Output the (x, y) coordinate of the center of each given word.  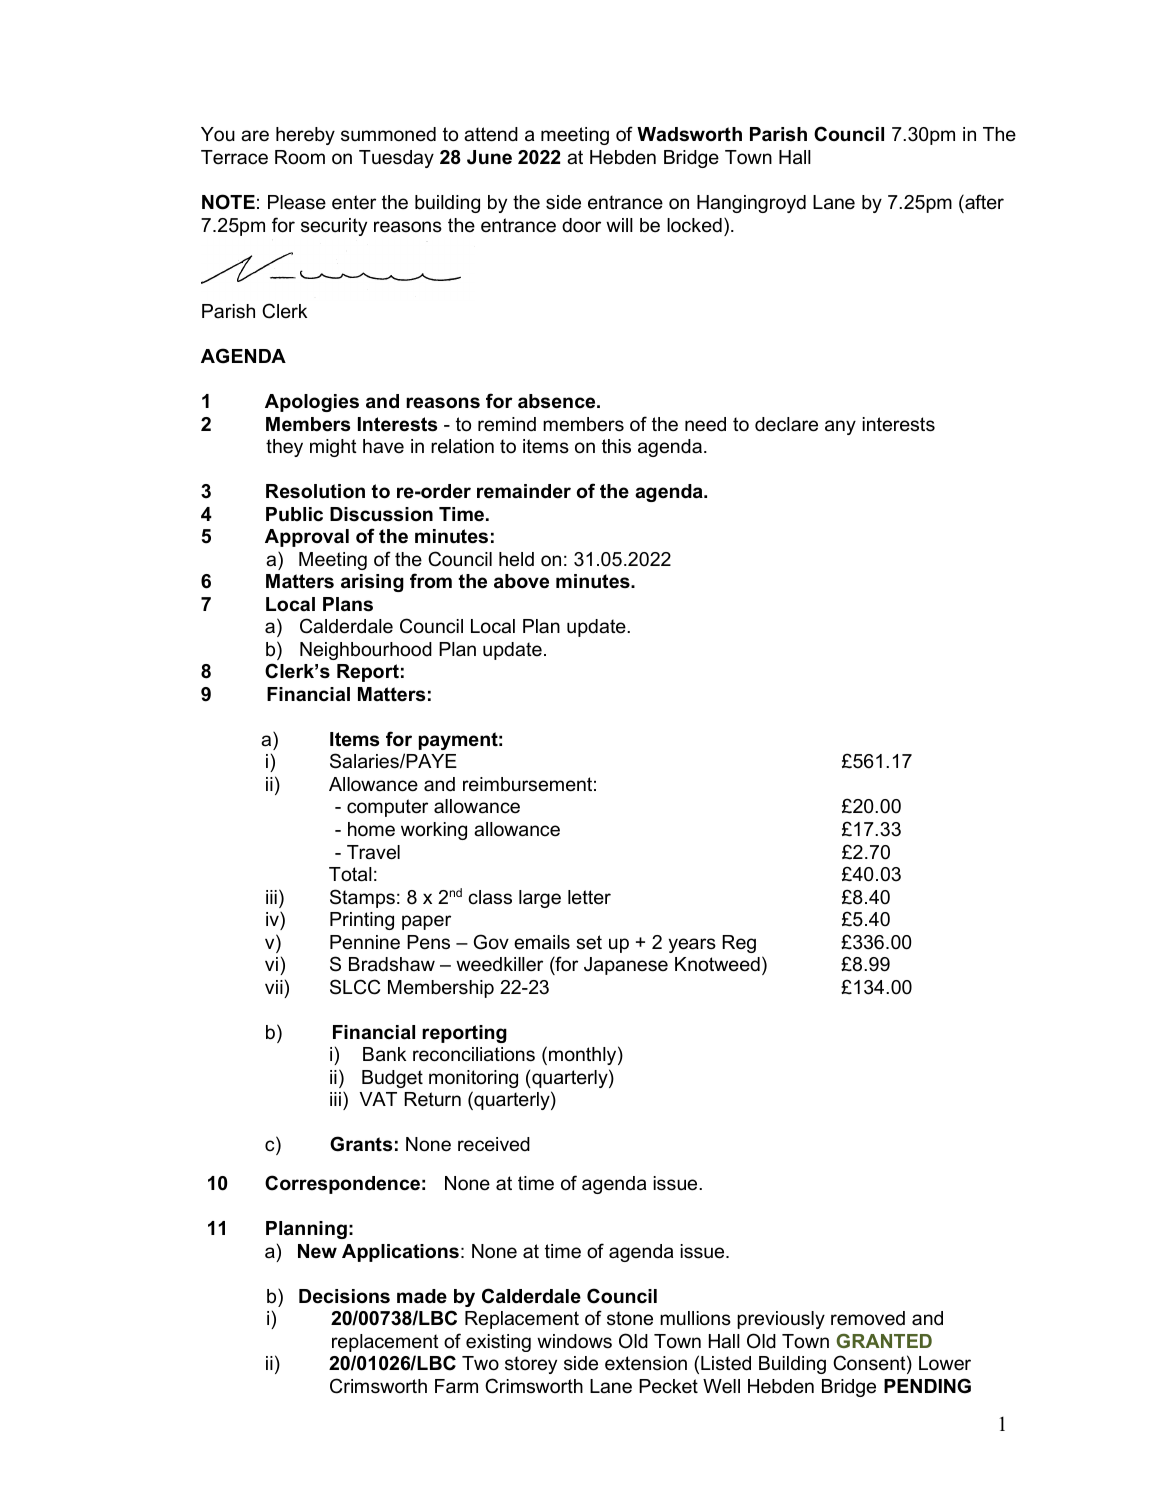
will (619, 225)
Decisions (344, 1296)
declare (786, 424)
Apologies (312, 403)
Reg (739, 944)
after (983, 202)
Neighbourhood (366, 651)
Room (300, 157)
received (494, 1144)
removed (868, 1318)
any (840, 427)
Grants (361, 1144)
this (616, 446)
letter (589, 897)
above (521, 581)
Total (350, 874)
